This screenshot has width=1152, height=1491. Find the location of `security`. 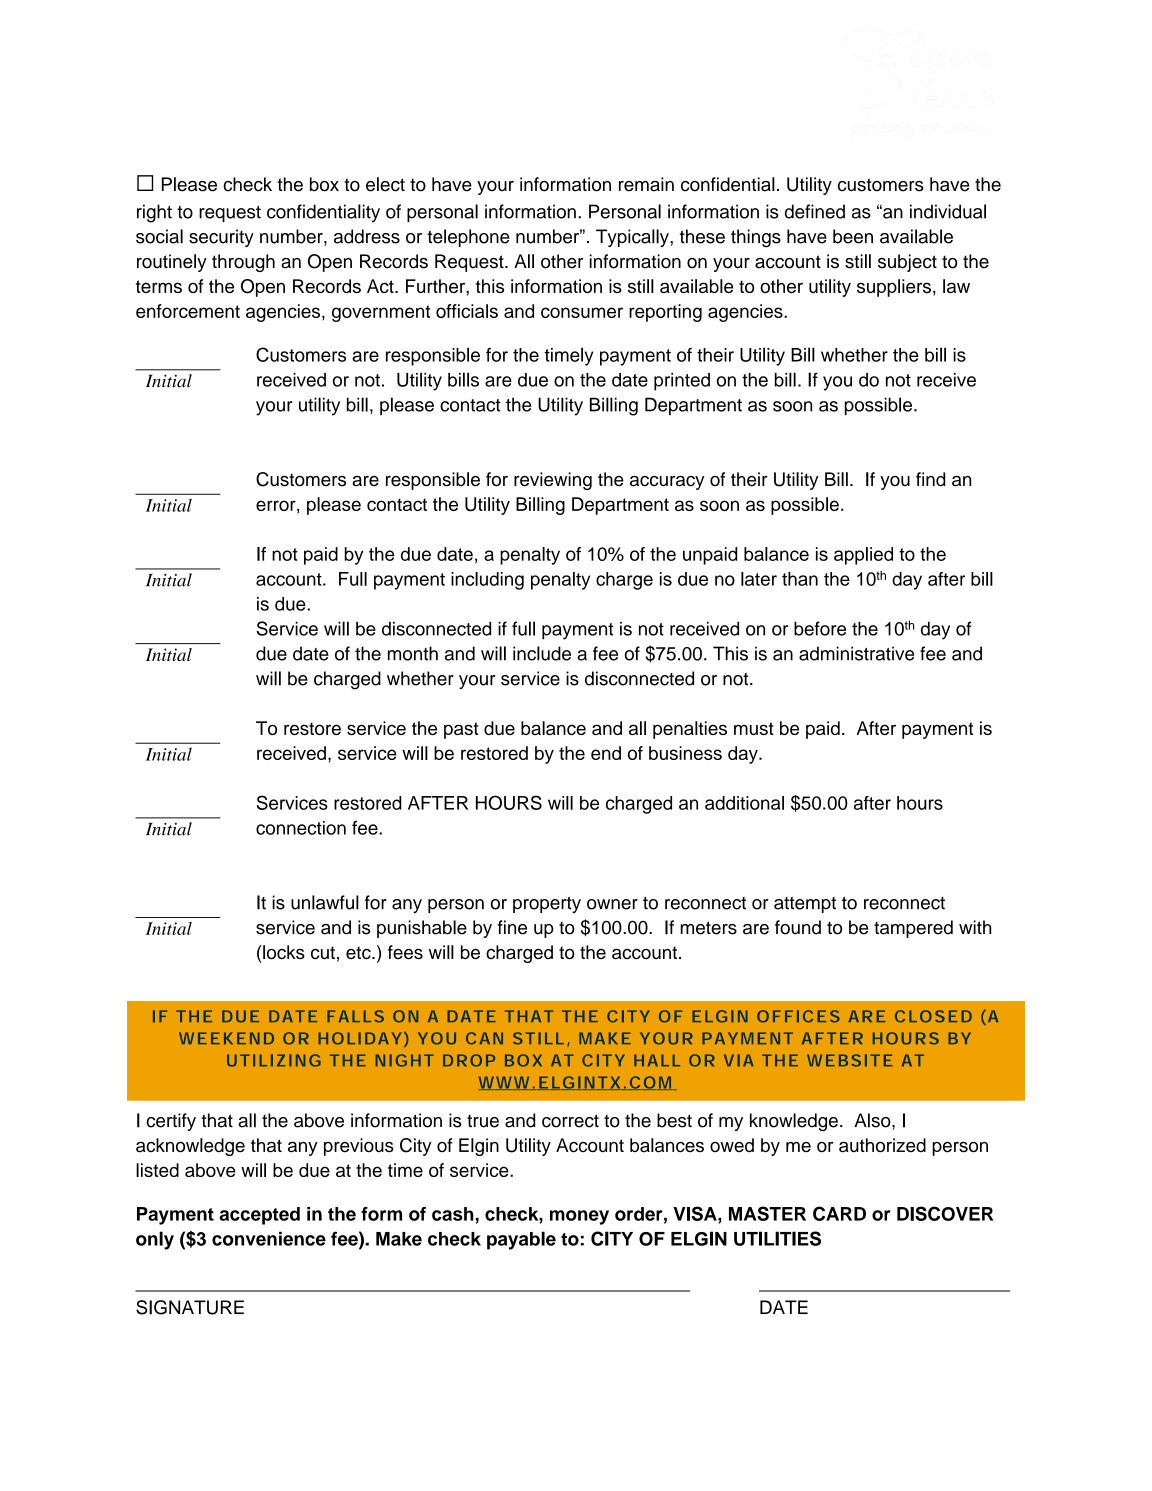

security is located at coordinates (221, 238).
